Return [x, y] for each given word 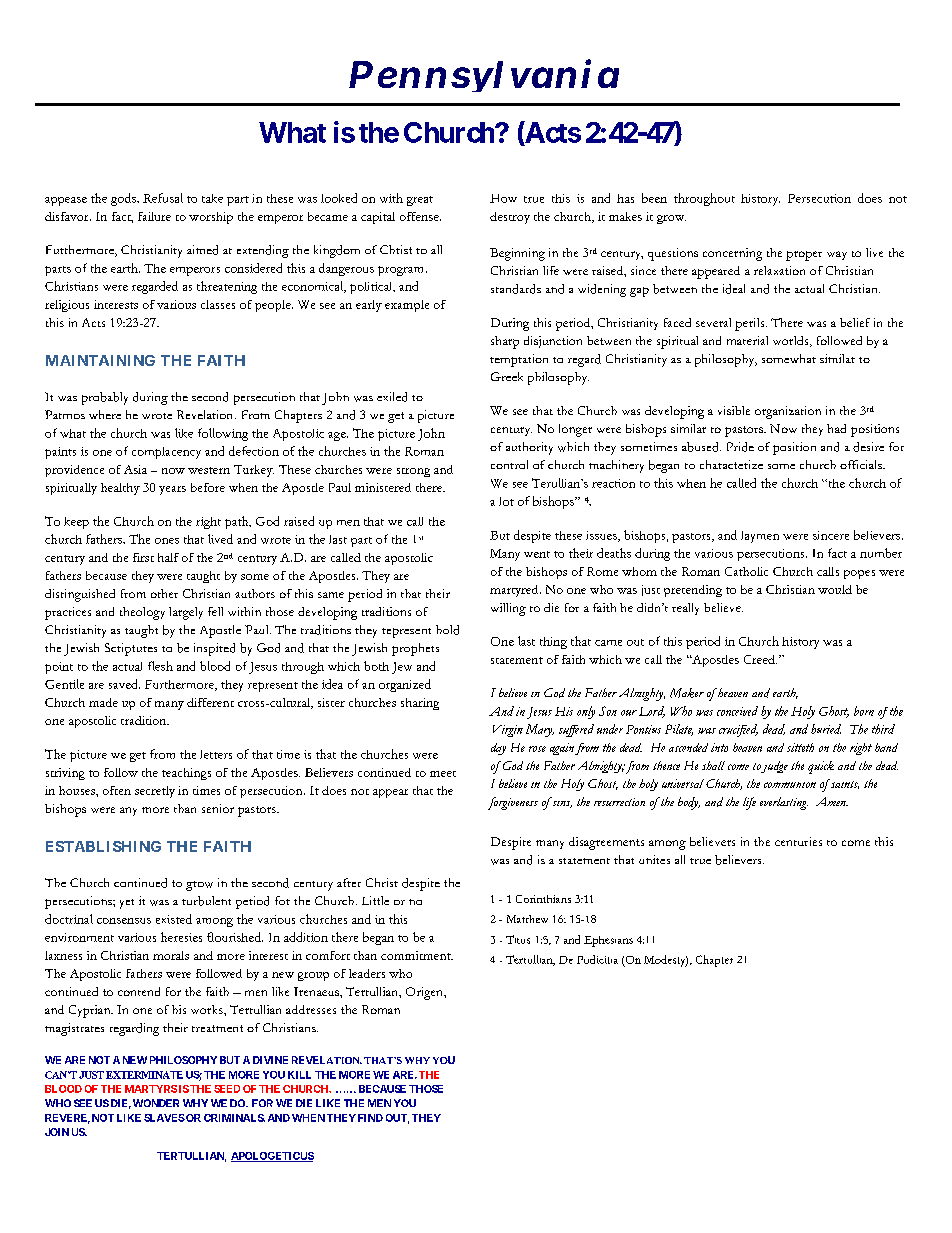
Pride [740, 447]
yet [127, 904]
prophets [415, 649]
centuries [798, 841]
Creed [760, 659]
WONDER [156, 1103]
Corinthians [543, 899]
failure [154, 216]
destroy [510, 218]
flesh [160, 666]
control [509, 464]
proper [804, 256]
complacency [166, 453]
